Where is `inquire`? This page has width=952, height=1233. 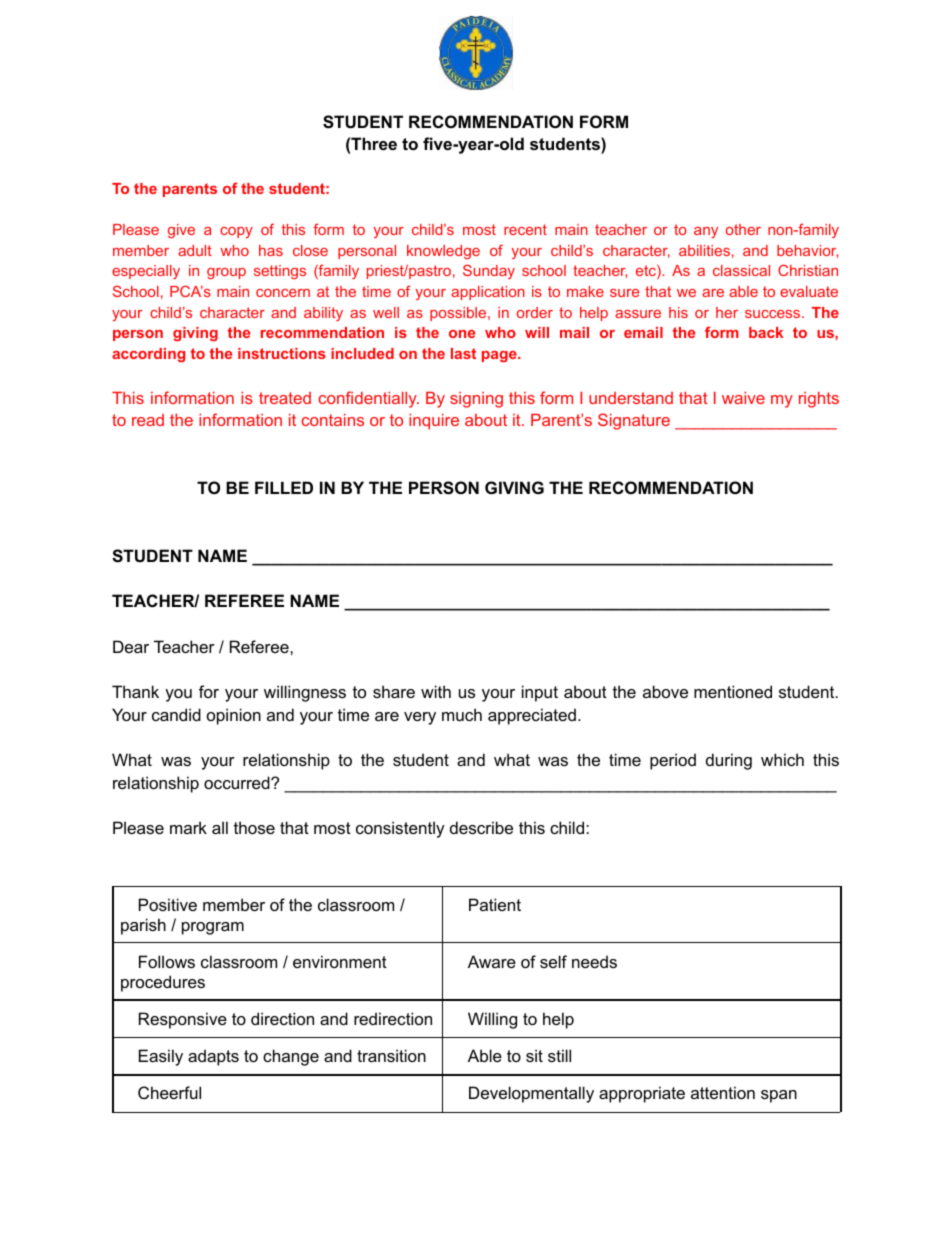 inquire is located at coordinates (434, 422).
